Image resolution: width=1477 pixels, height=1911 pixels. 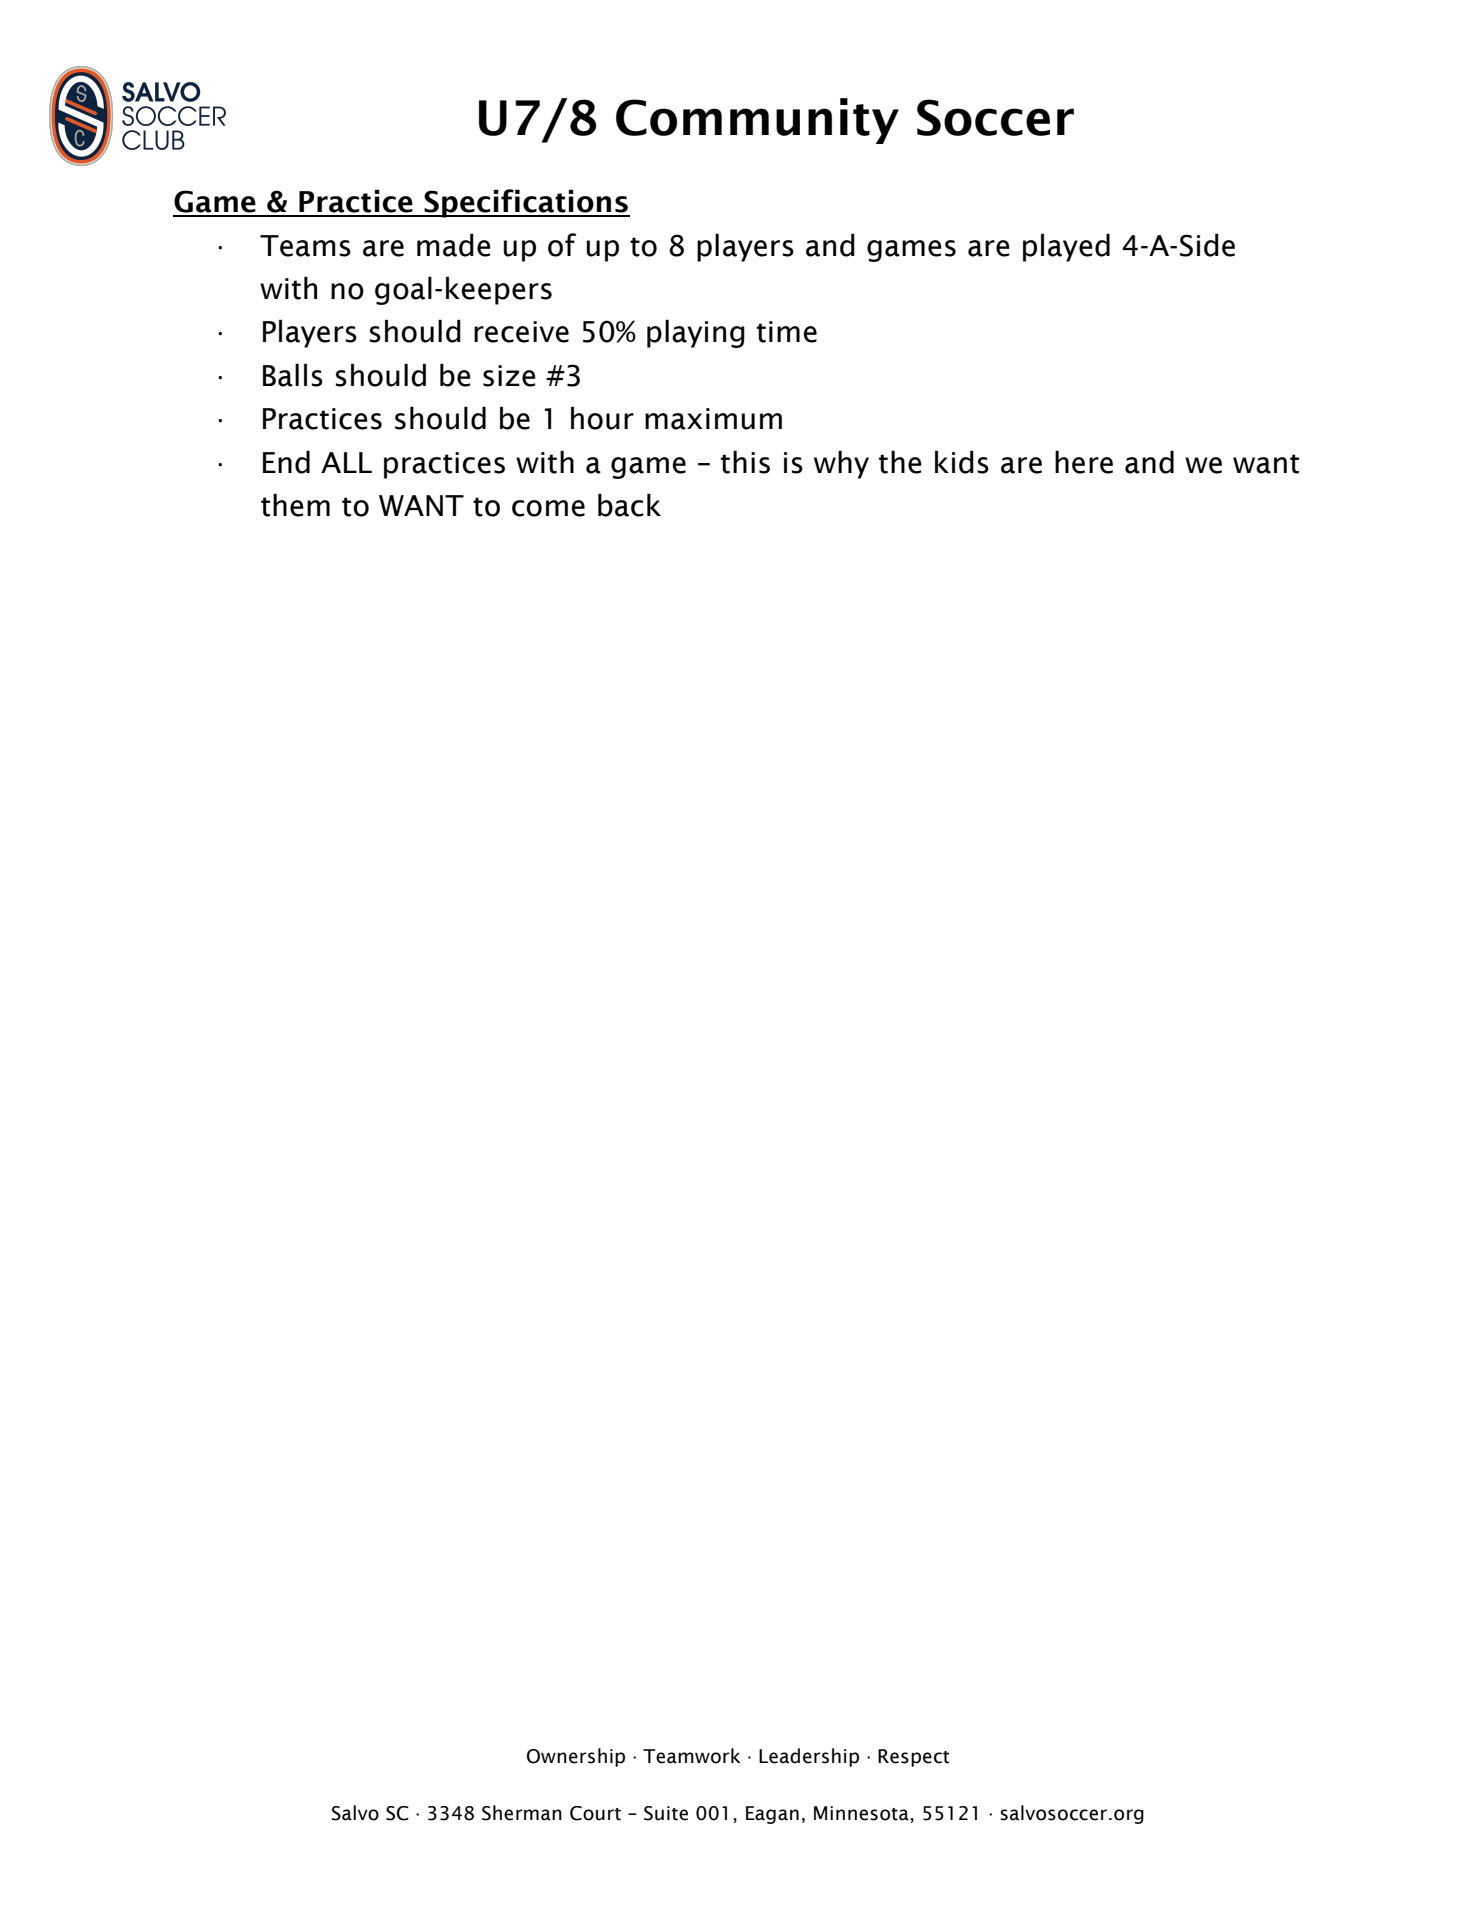 What do you see at coordinates (595, 1813) in the page?
I see `Court` at bounding box center [595, 1813].
